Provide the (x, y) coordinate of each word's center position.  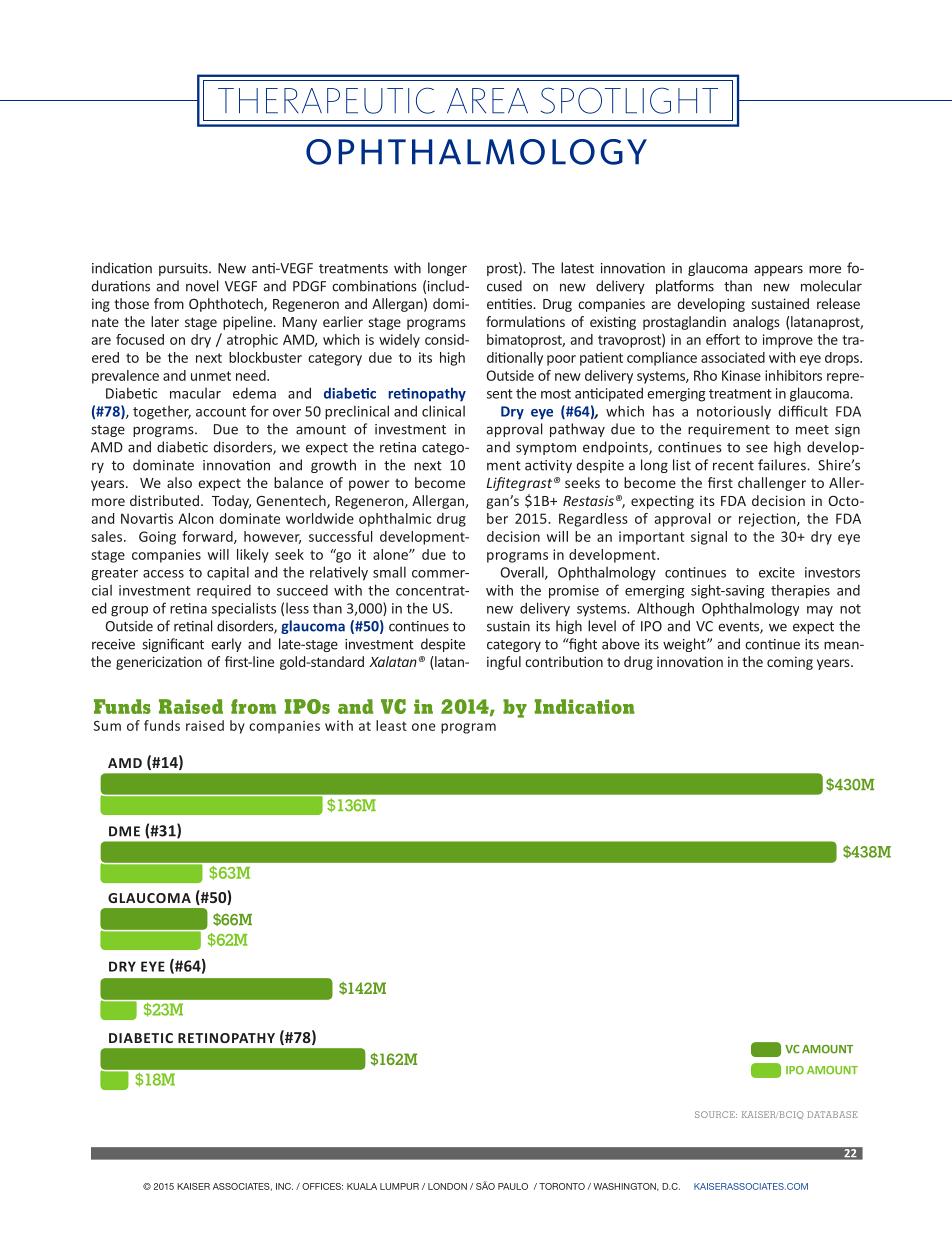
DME (124, 831)
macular (195, 393)
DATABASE (832, 1114)
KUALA (362, 1186)
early (226, 645)
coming (790, 663)
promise (574, 592)
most (556, 394)
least (391, 725)
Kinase (741, 375)
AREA (487, 100)
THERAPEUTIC (326, 100)
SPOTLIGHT (629, 100)
